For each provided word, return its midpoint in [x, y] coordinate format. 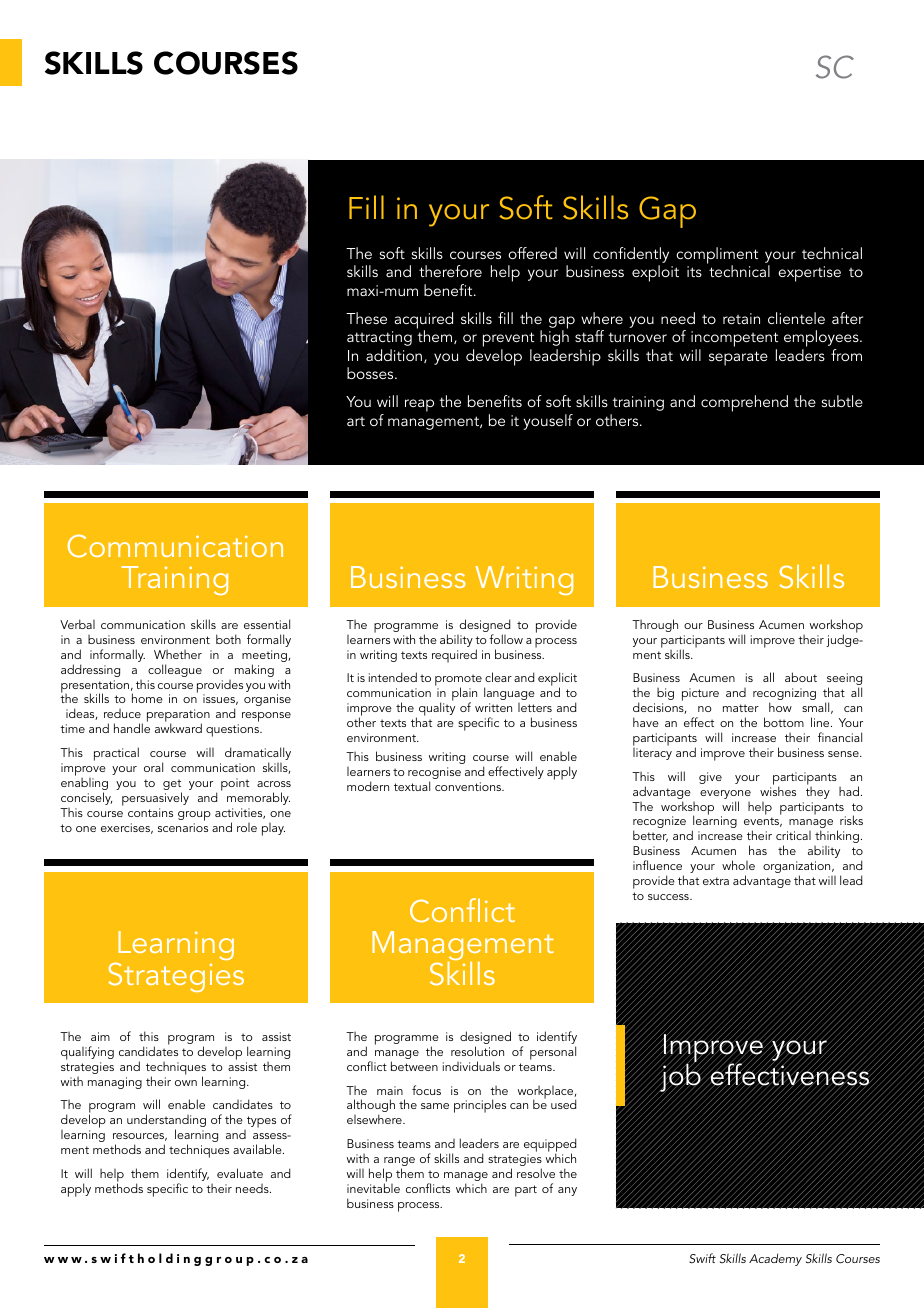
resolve [536, 1173]
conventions [469, 786]
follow [506, 639]
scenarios [183, 827]
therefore [450, 271]
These [366, 318]
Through [655, 625]
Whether [178, 654]
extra [716, 881]
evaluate [240, 1173]
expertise [809, 274]
